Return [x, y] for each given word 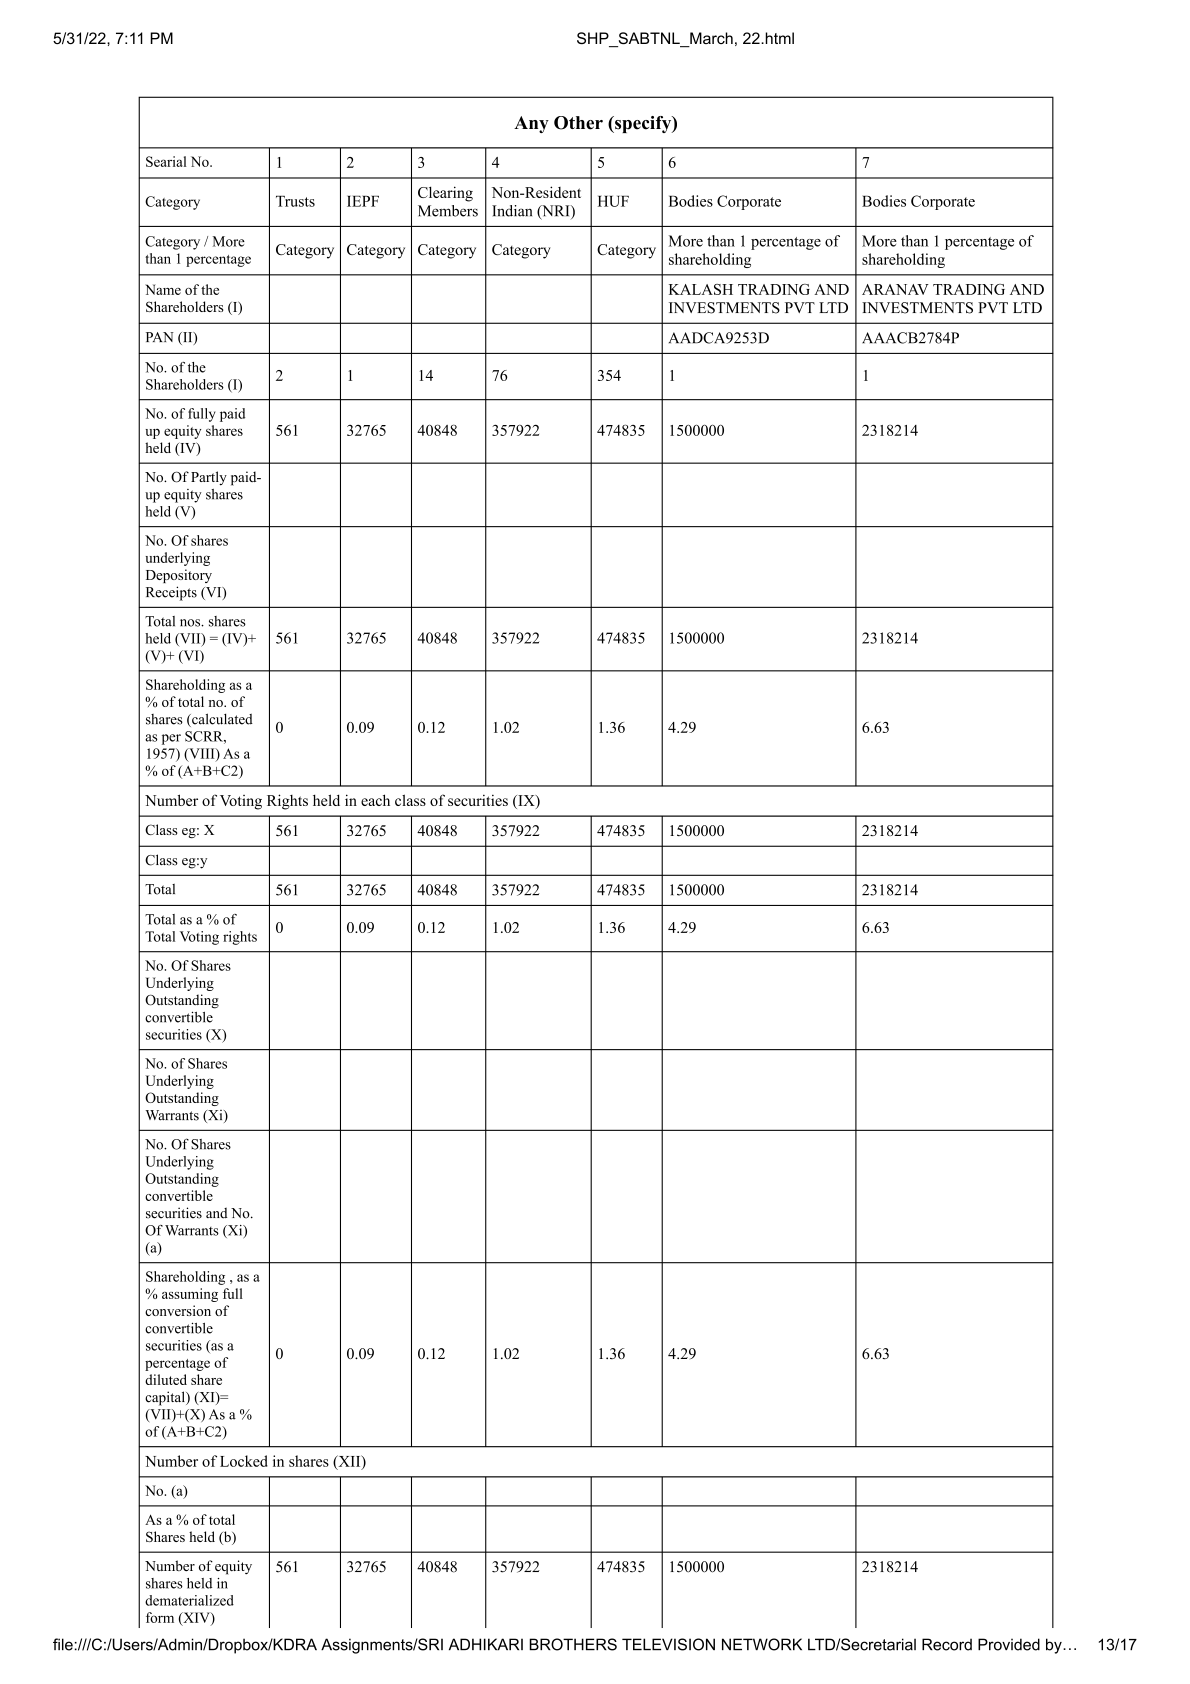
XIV [196, 1618]
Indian [512, 211]
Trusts [295, 201]
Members [448, 211]
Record [947, 1644]
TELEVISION [668, 1644]
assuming [190, 1295]
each [375, 800]
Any [531, 124]
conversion [178, 1310]
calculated [221, 720]
